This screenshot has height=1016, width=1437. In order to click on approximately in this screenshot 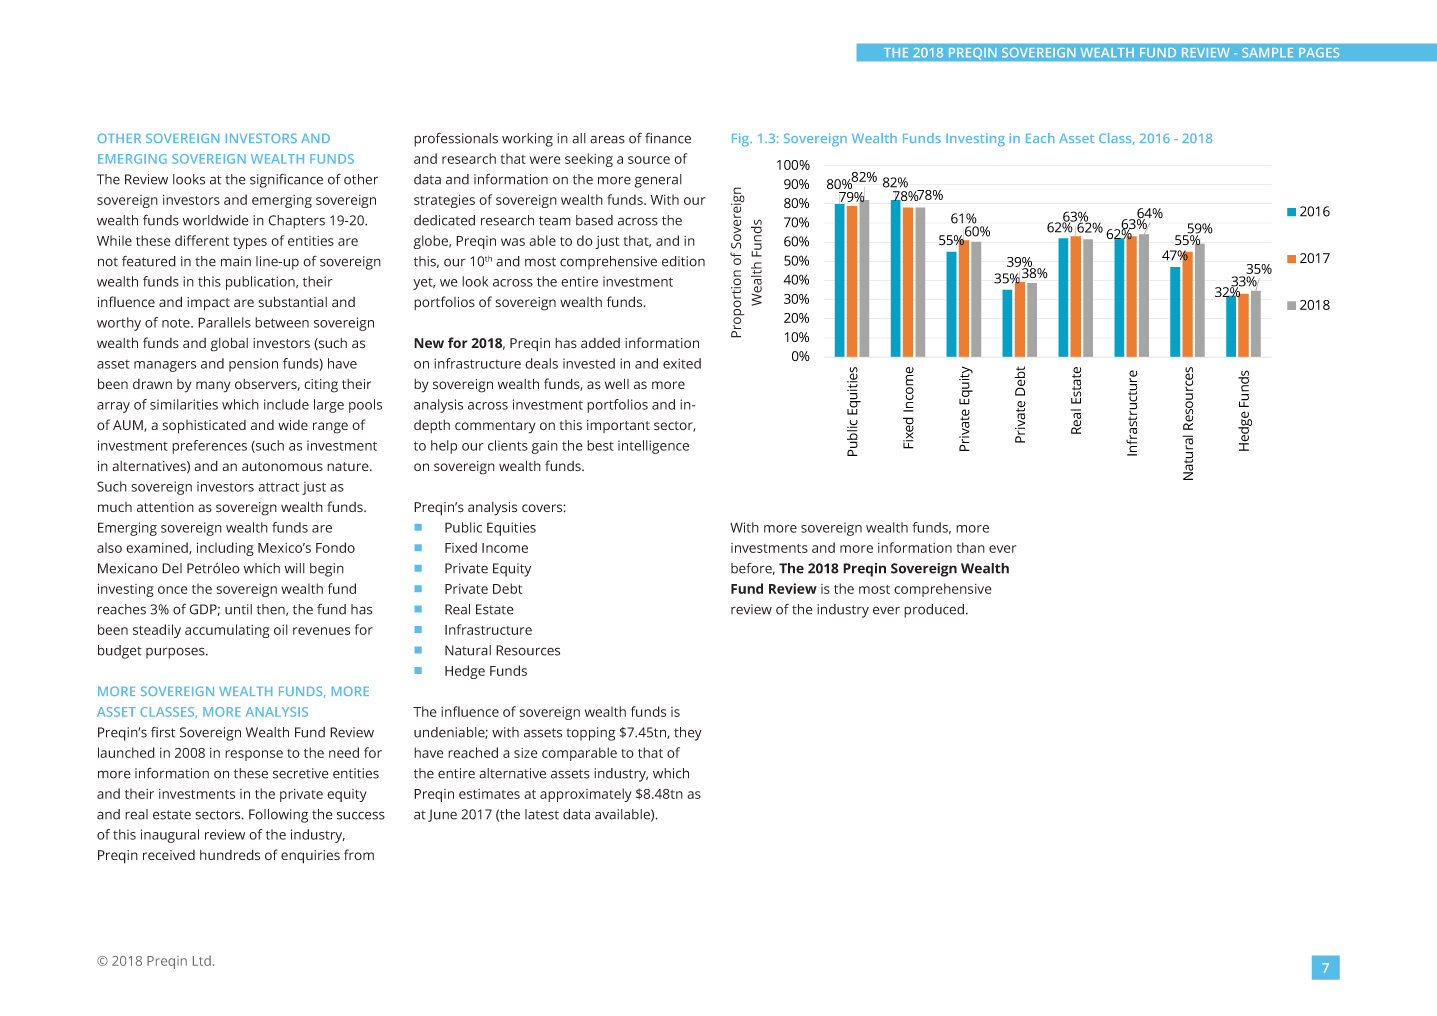, I will do `click(586, 795)`.
